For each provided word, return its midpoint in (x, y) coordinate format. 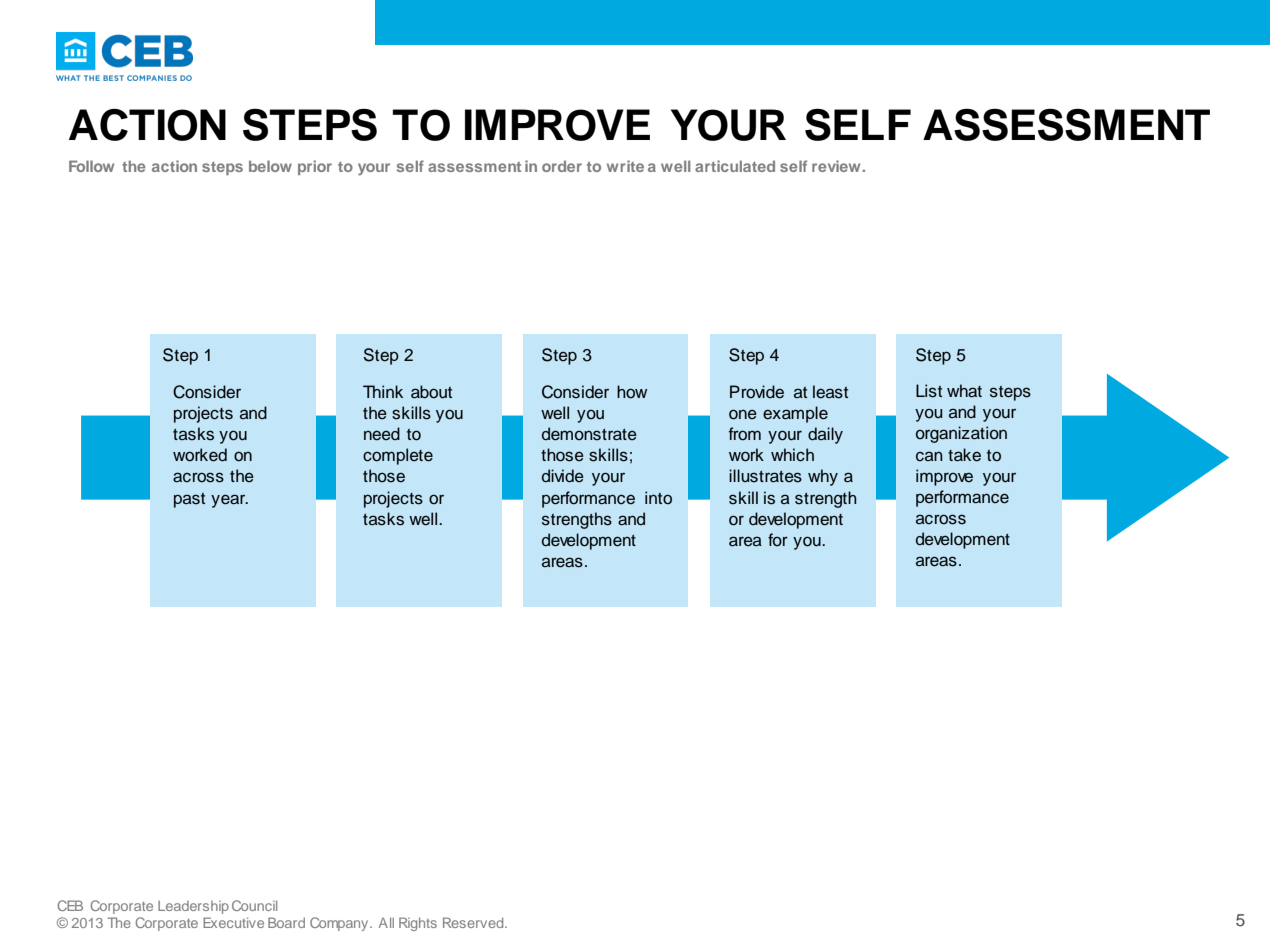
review (836, 166)
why (823, 477)
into (658, 498)
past (189, 500)
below (270, 166)
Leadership (193, 907)
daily (825, 435)
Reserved (474, 922)
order (562, 166)
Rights (418, 924)
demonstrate (589, 434)
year (229, 501)
